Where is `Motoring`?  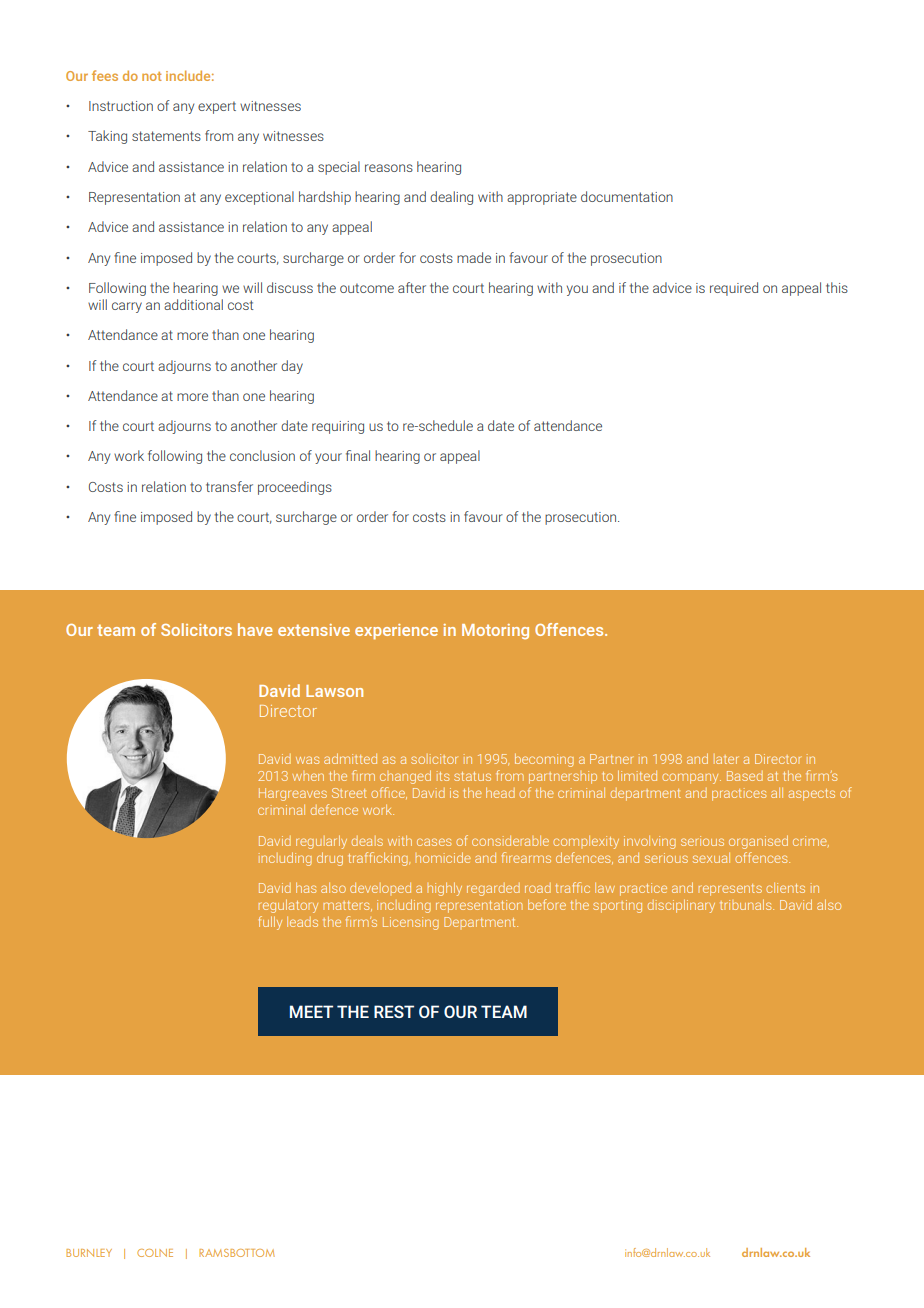
Motoring is located at coordinates (495, 631).
